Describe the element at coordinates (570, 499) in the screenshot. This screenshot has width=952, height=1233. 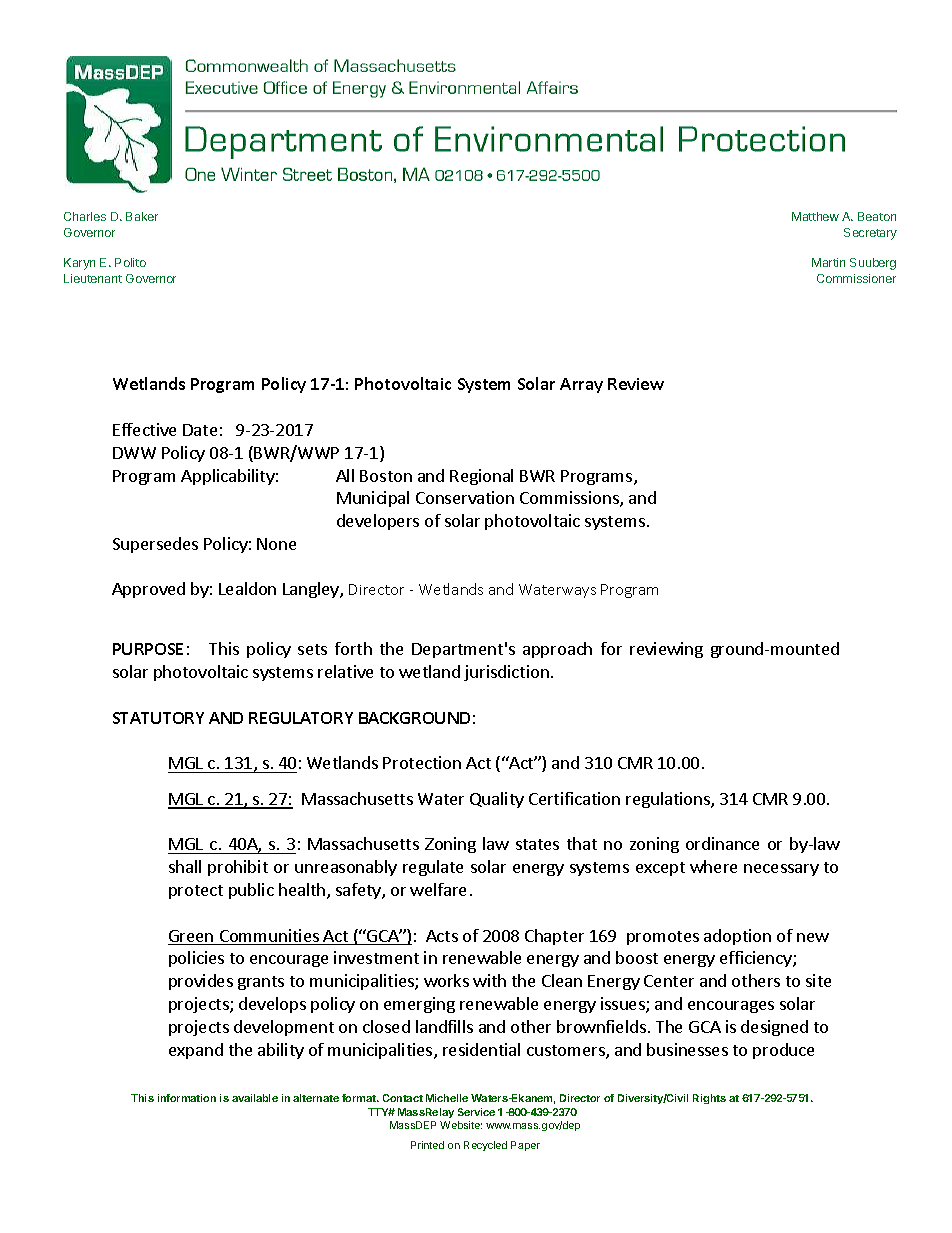
I see `Commissions` at that location.
